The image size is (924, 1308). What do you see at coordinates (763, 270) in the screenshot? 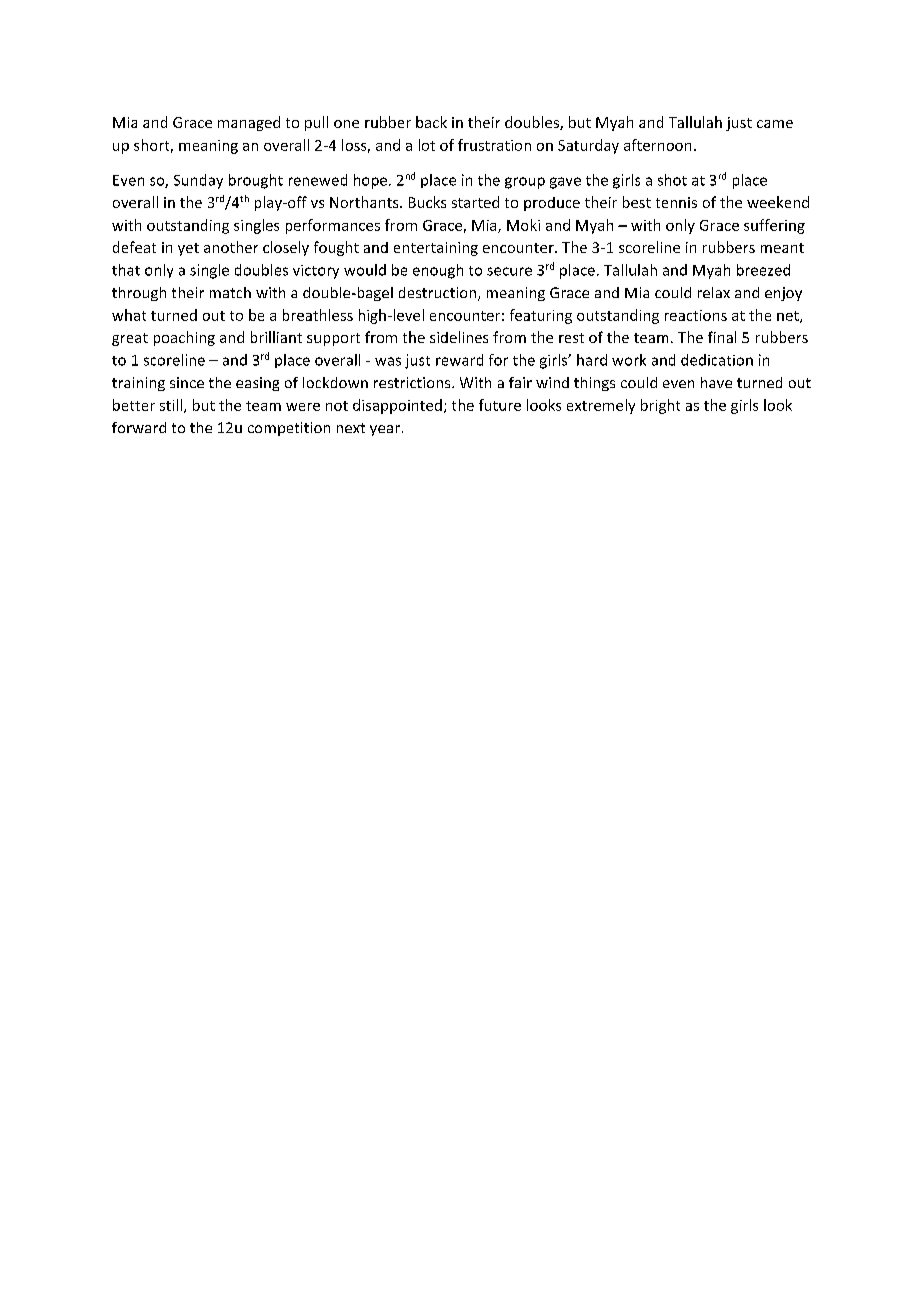
I see `breezed` at bounding box center [763, 270].
